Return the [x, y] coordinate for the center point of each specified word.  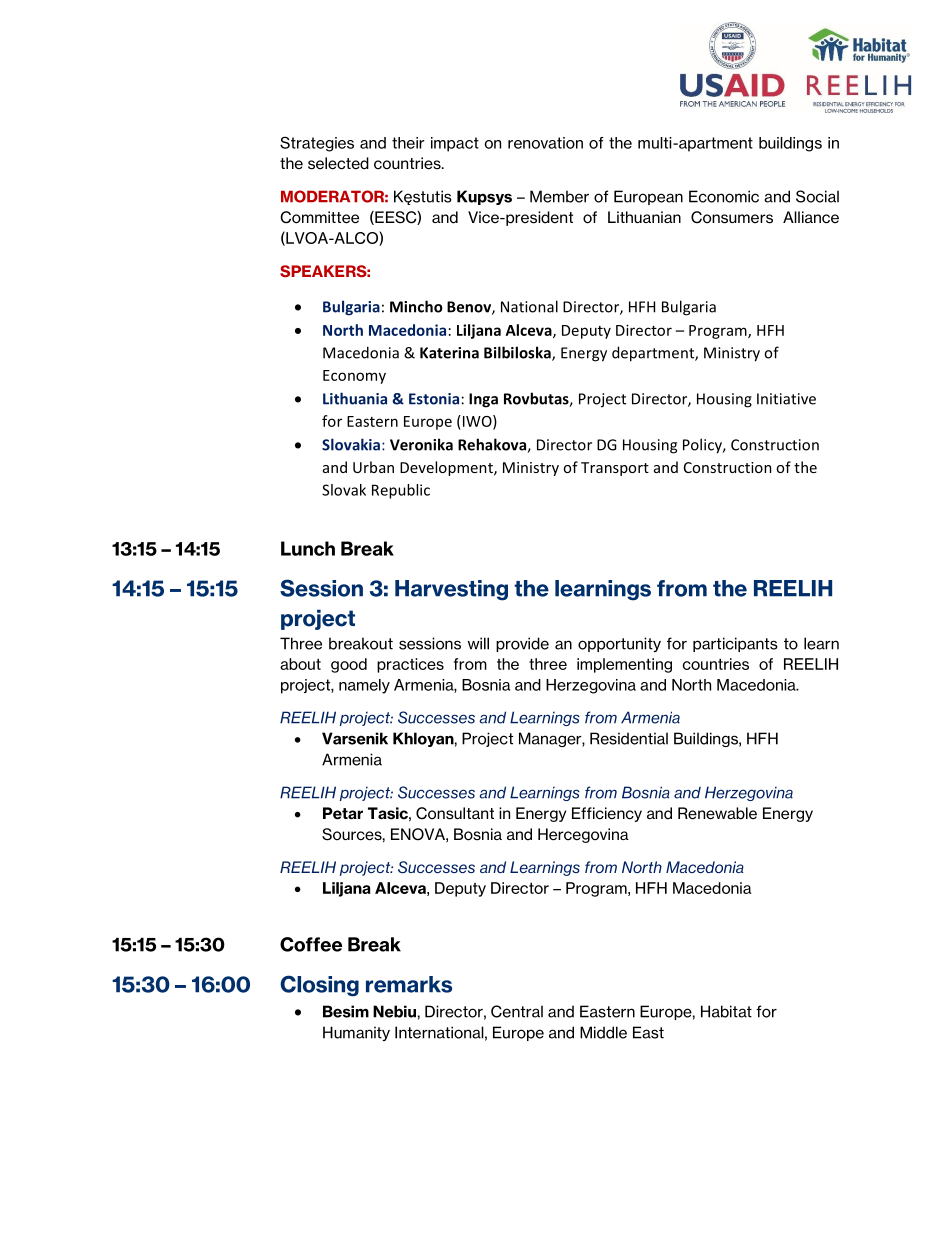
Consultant [455, 813]
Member [559, 196]
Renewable [717, 813]
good [349, 665]
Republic [401, 491]
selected [338, 163]
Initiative [786, 399]
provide [522, 644]
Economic [724, 196]
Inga [483, 400]
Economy [354, 377]
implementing [624, 665]
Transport [615, 469]
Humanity [356, 1033]
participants [735, 644]
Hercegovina [583, 835]
